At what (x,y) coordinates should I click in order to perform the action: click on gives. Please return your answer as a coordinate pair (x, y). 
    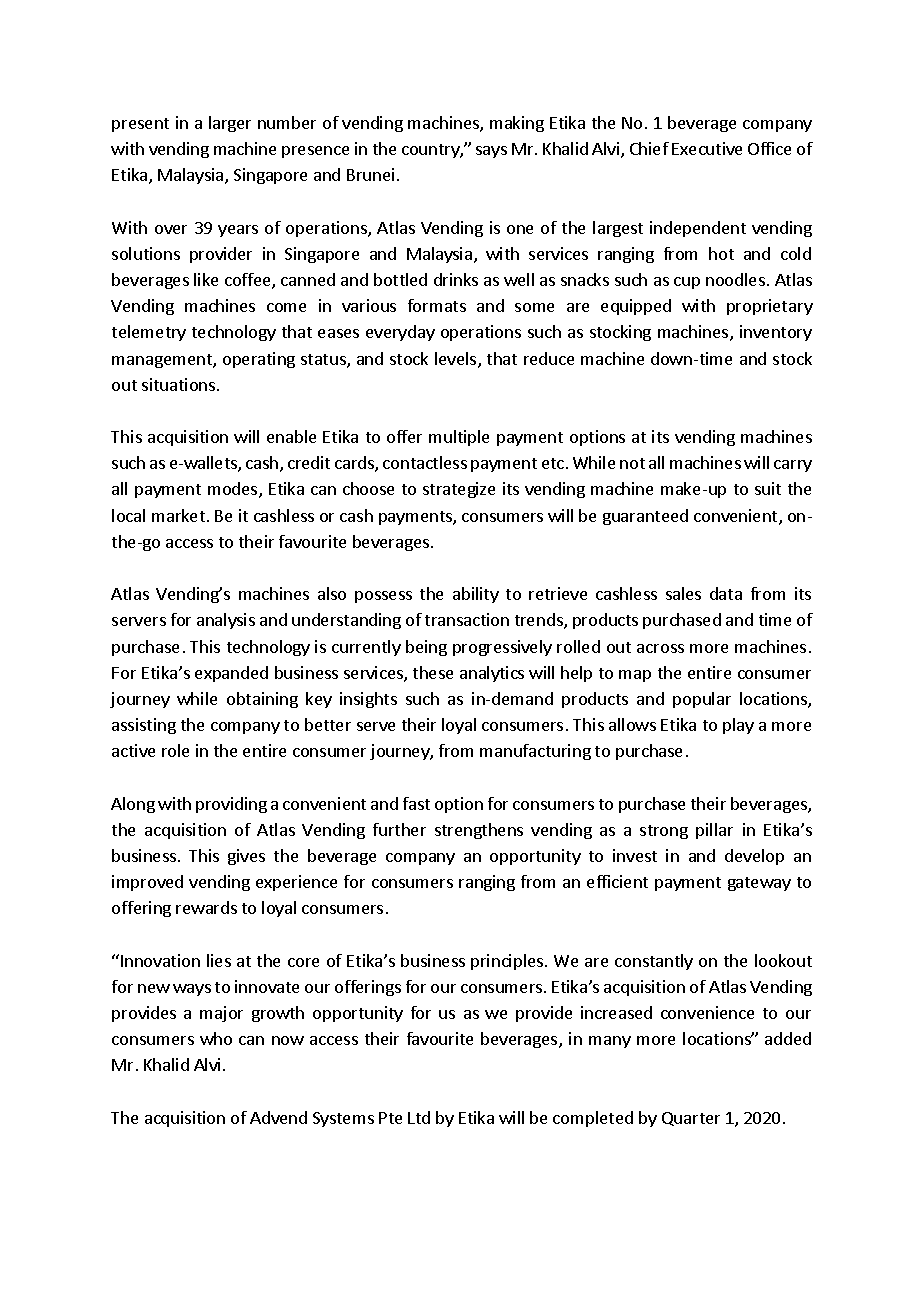
    Looking at the image, I should click on (246, 857).
